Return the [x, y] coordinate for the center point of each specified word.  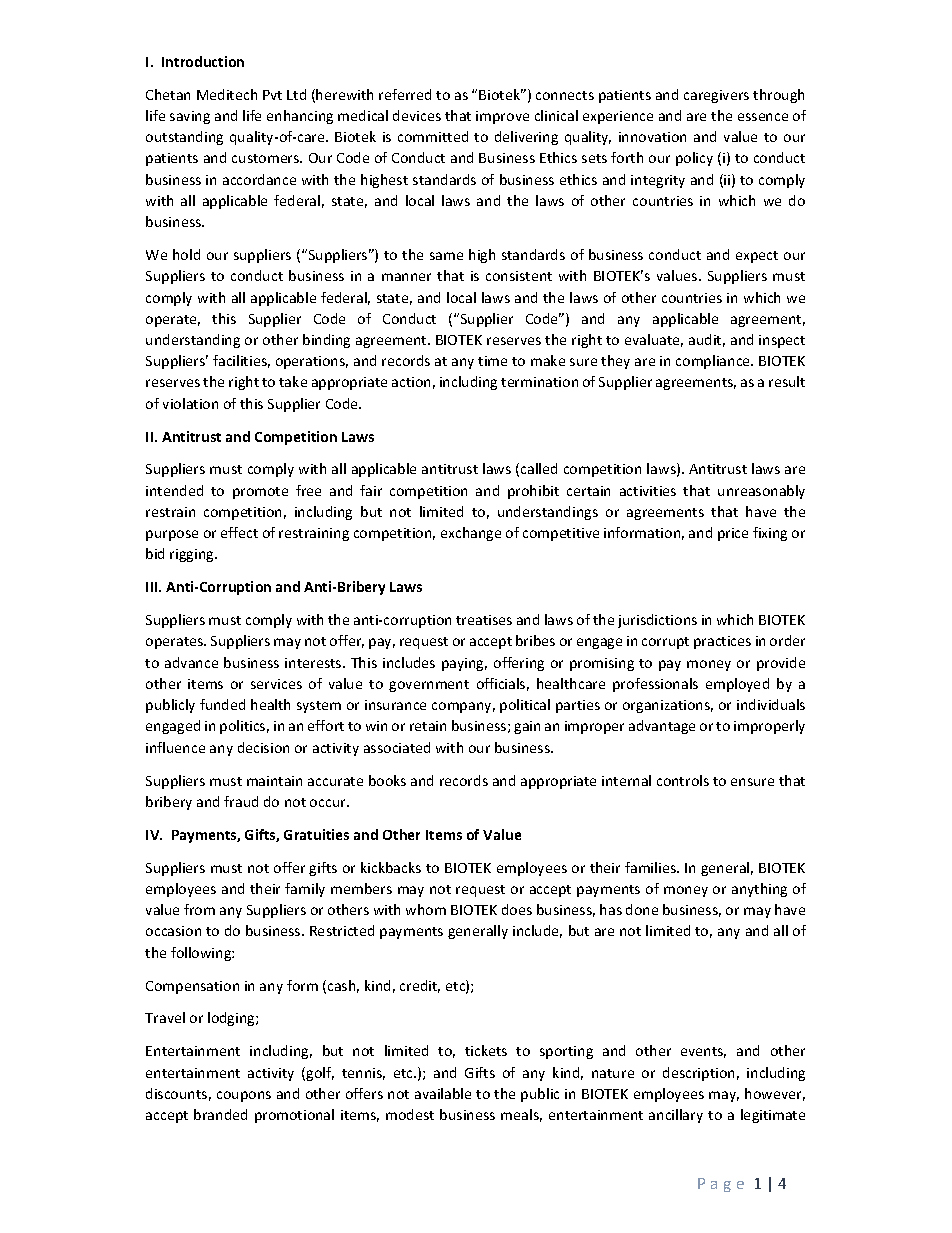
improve [502, 117]
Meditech [227, 94]
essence [763, 117]
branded [220, 1114]
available [443, 1093]
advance [191, 662]
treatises [484, 620]
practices [722, 642]
